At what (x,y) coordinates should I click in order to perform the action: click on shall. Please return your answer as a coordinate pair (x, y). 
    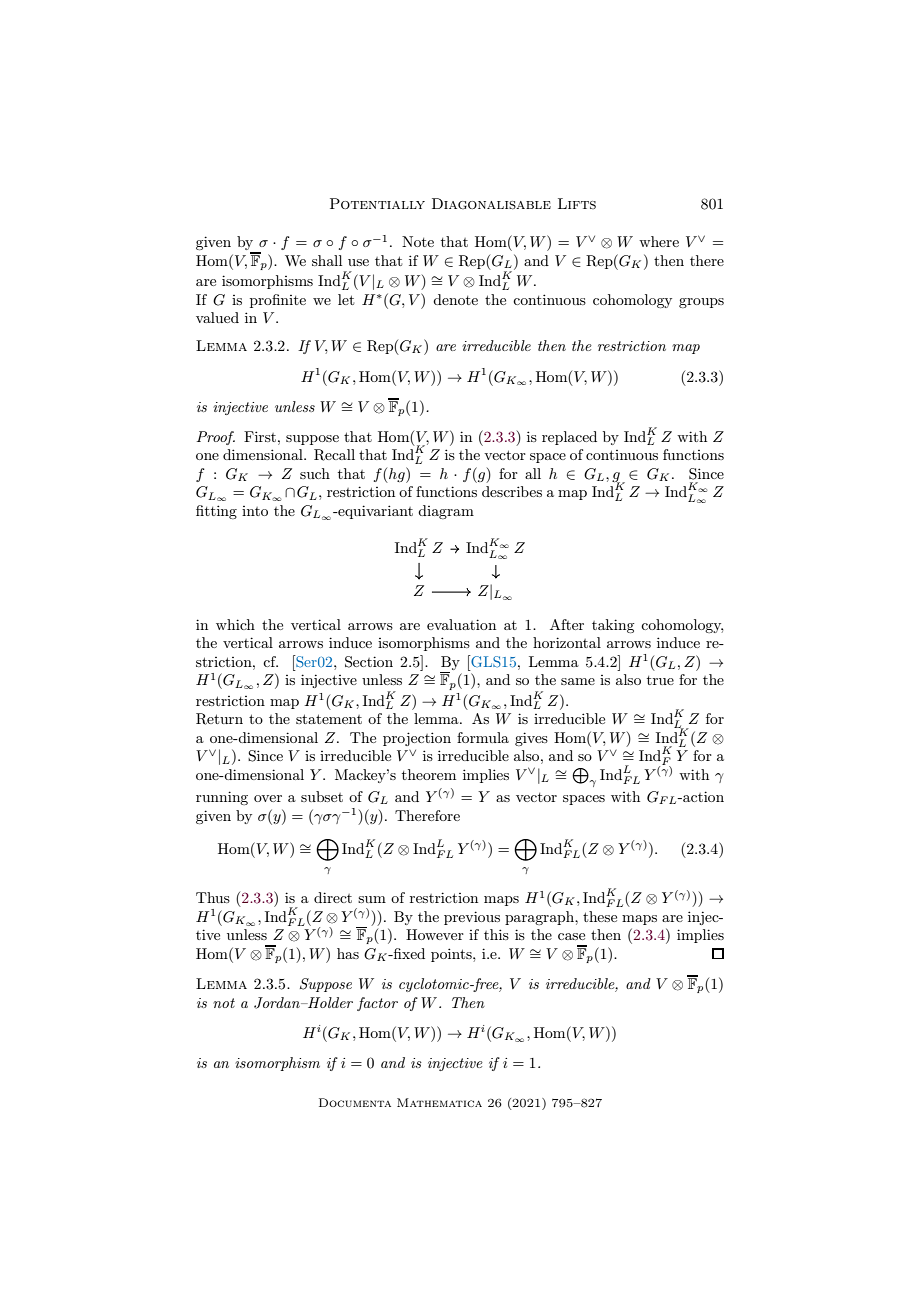
    Looking at the image, I should click on (327, 260).
